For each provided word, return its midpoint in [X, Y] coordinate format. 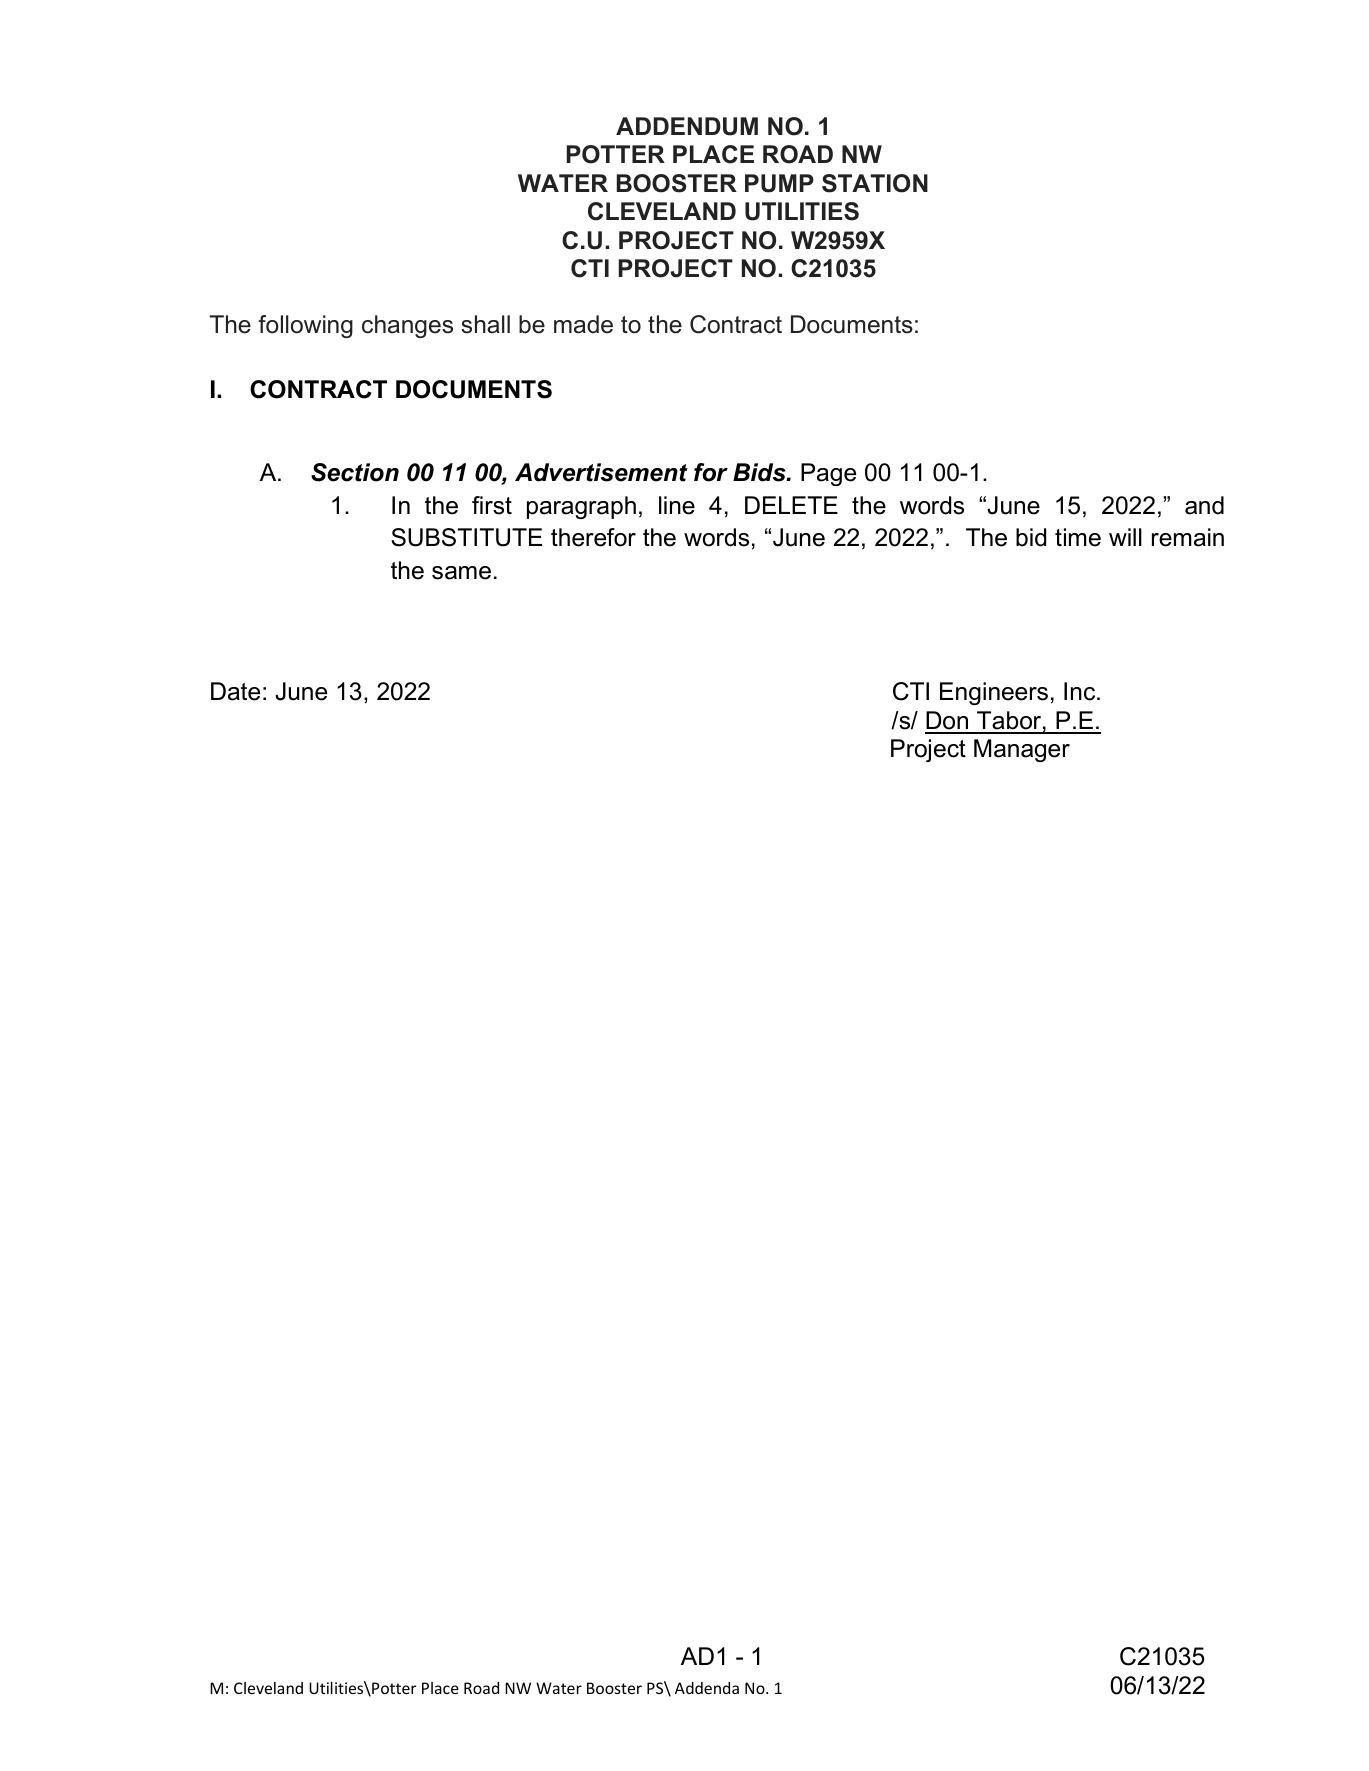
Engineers [994, 693]
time [1078, 537]
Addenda [707, 1688]
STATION [875, 183]
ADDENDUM [687, 126]
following [305, 326]
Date [235, 691]
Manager [1022, 750]
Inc [1081, 691]
